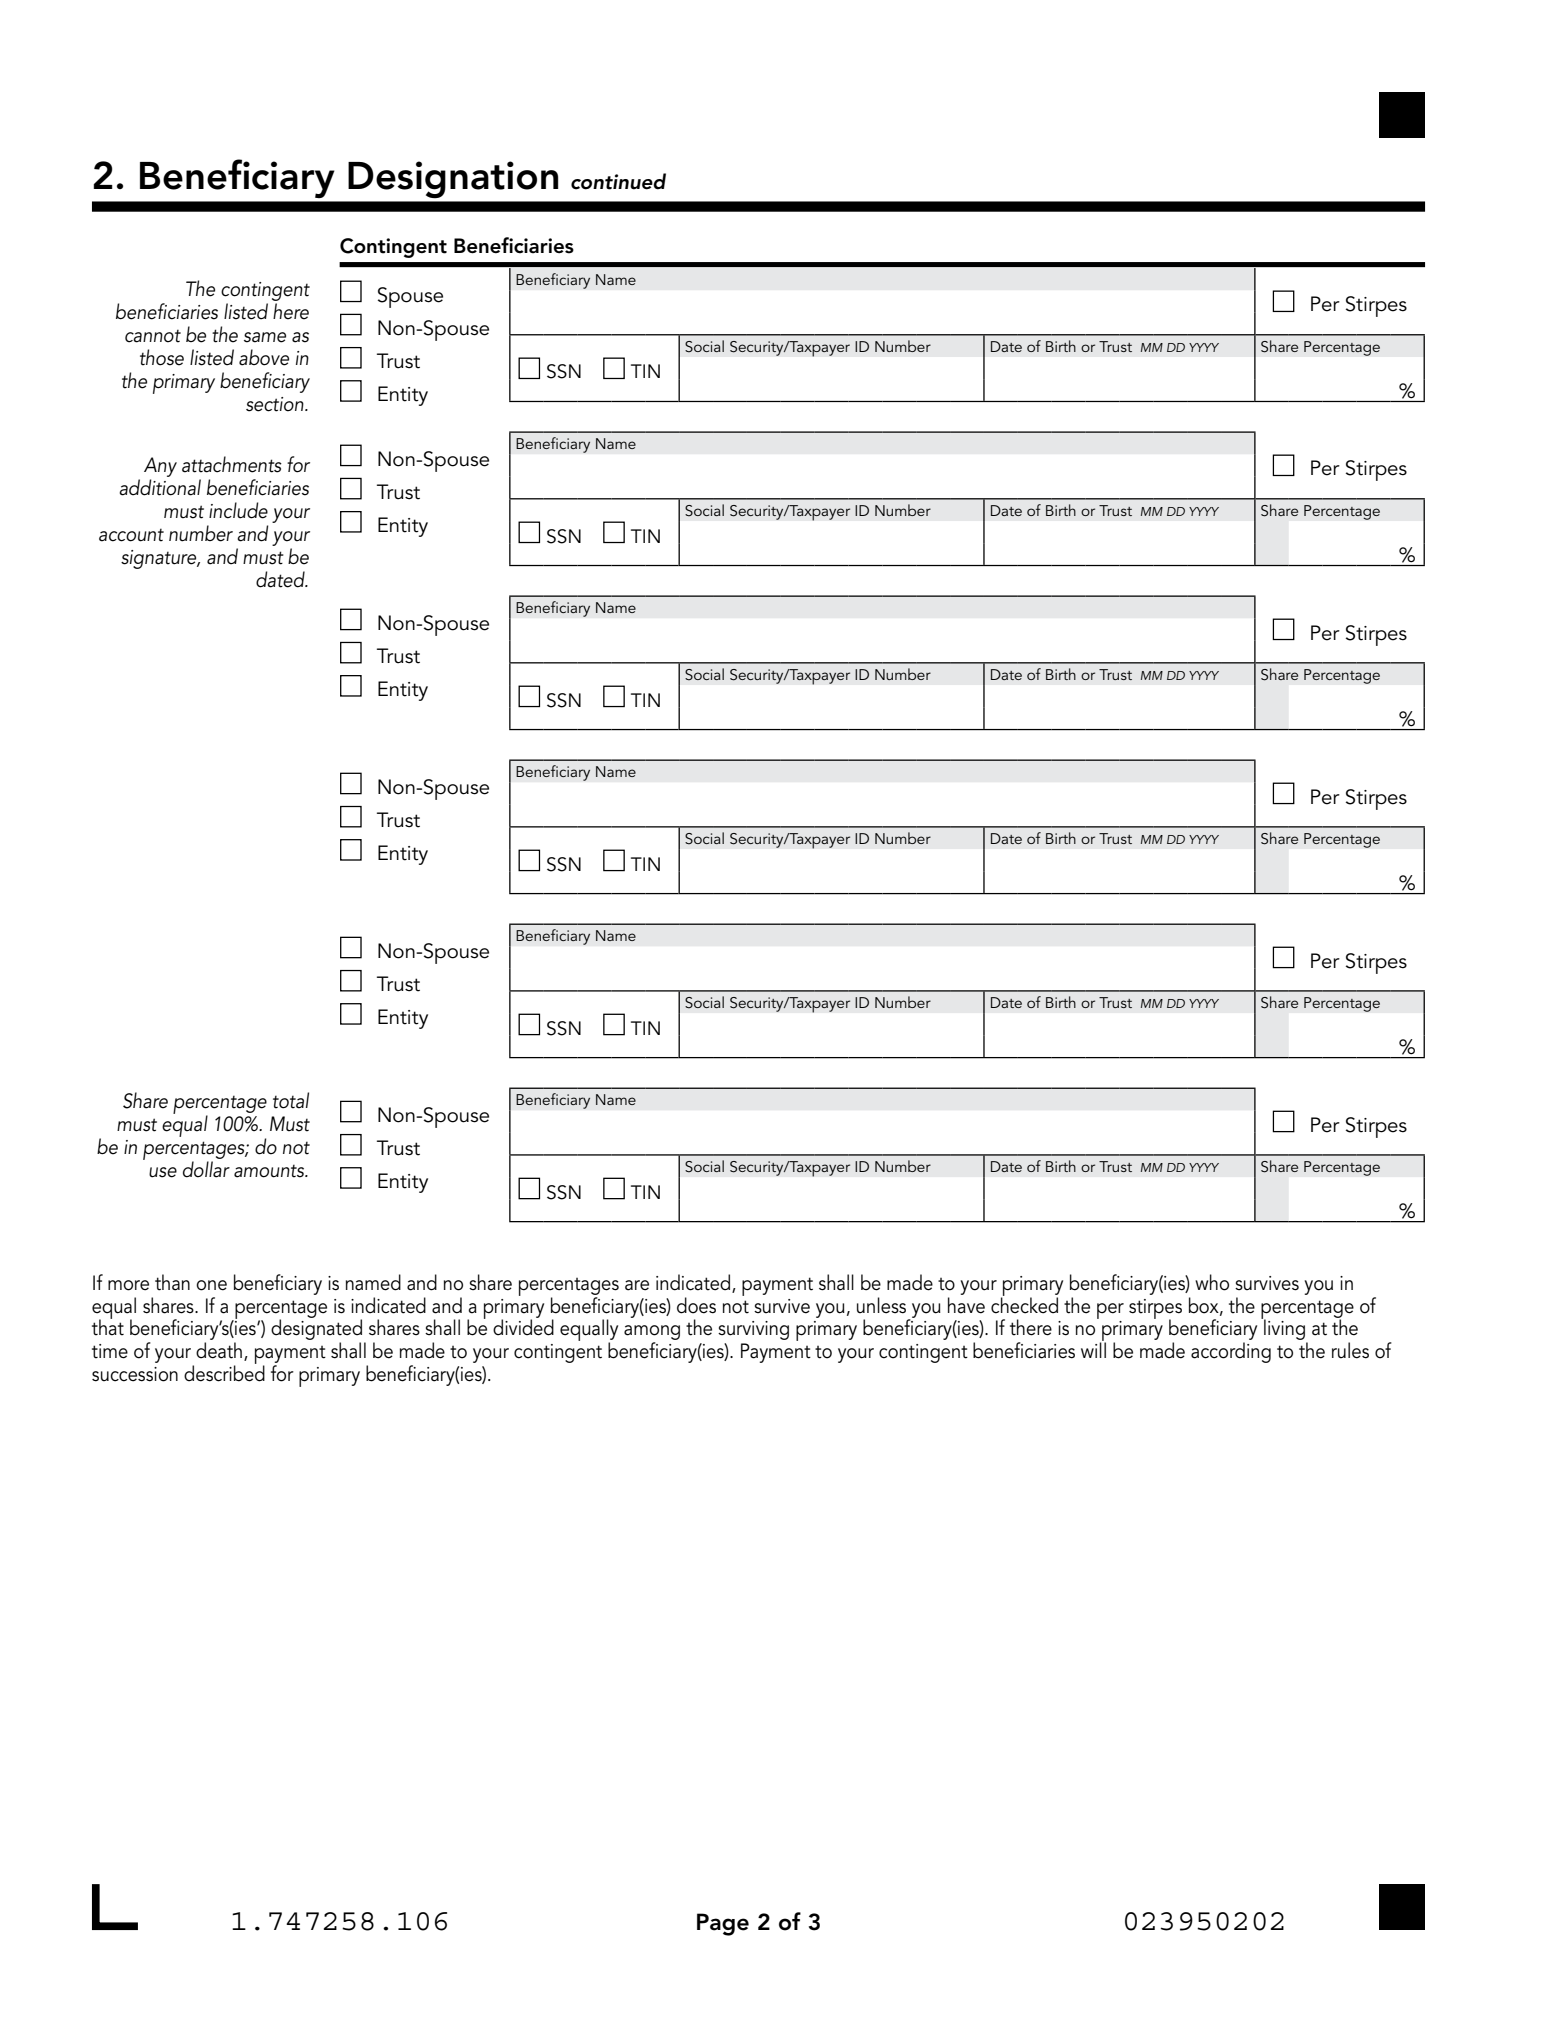 The width and height of the document is (1563, 2022). Describe the element at coordinates (224, 1373) in the document. I see `described` at that location.
